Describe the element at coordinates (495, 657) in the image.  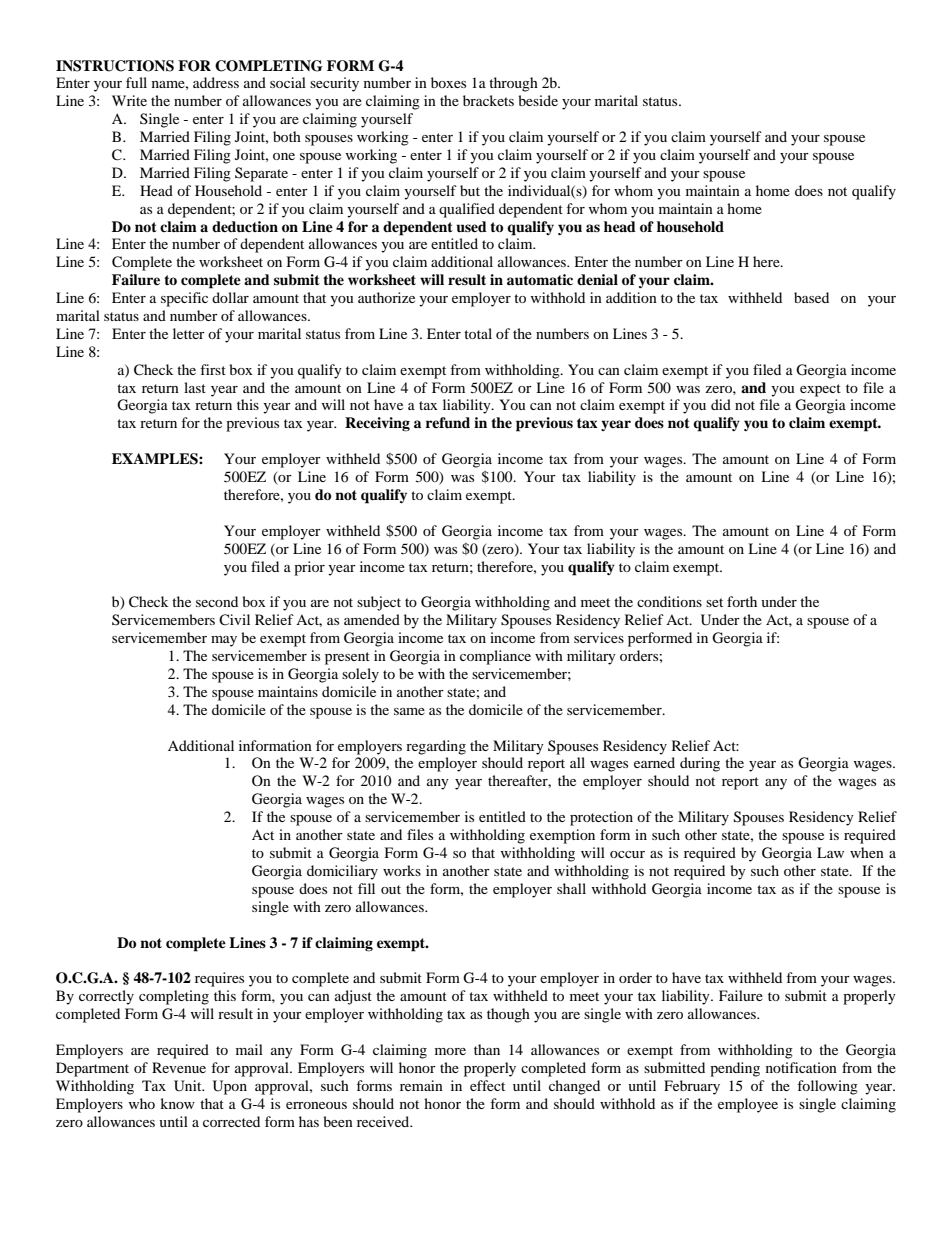
I see `compliance` at that location.
